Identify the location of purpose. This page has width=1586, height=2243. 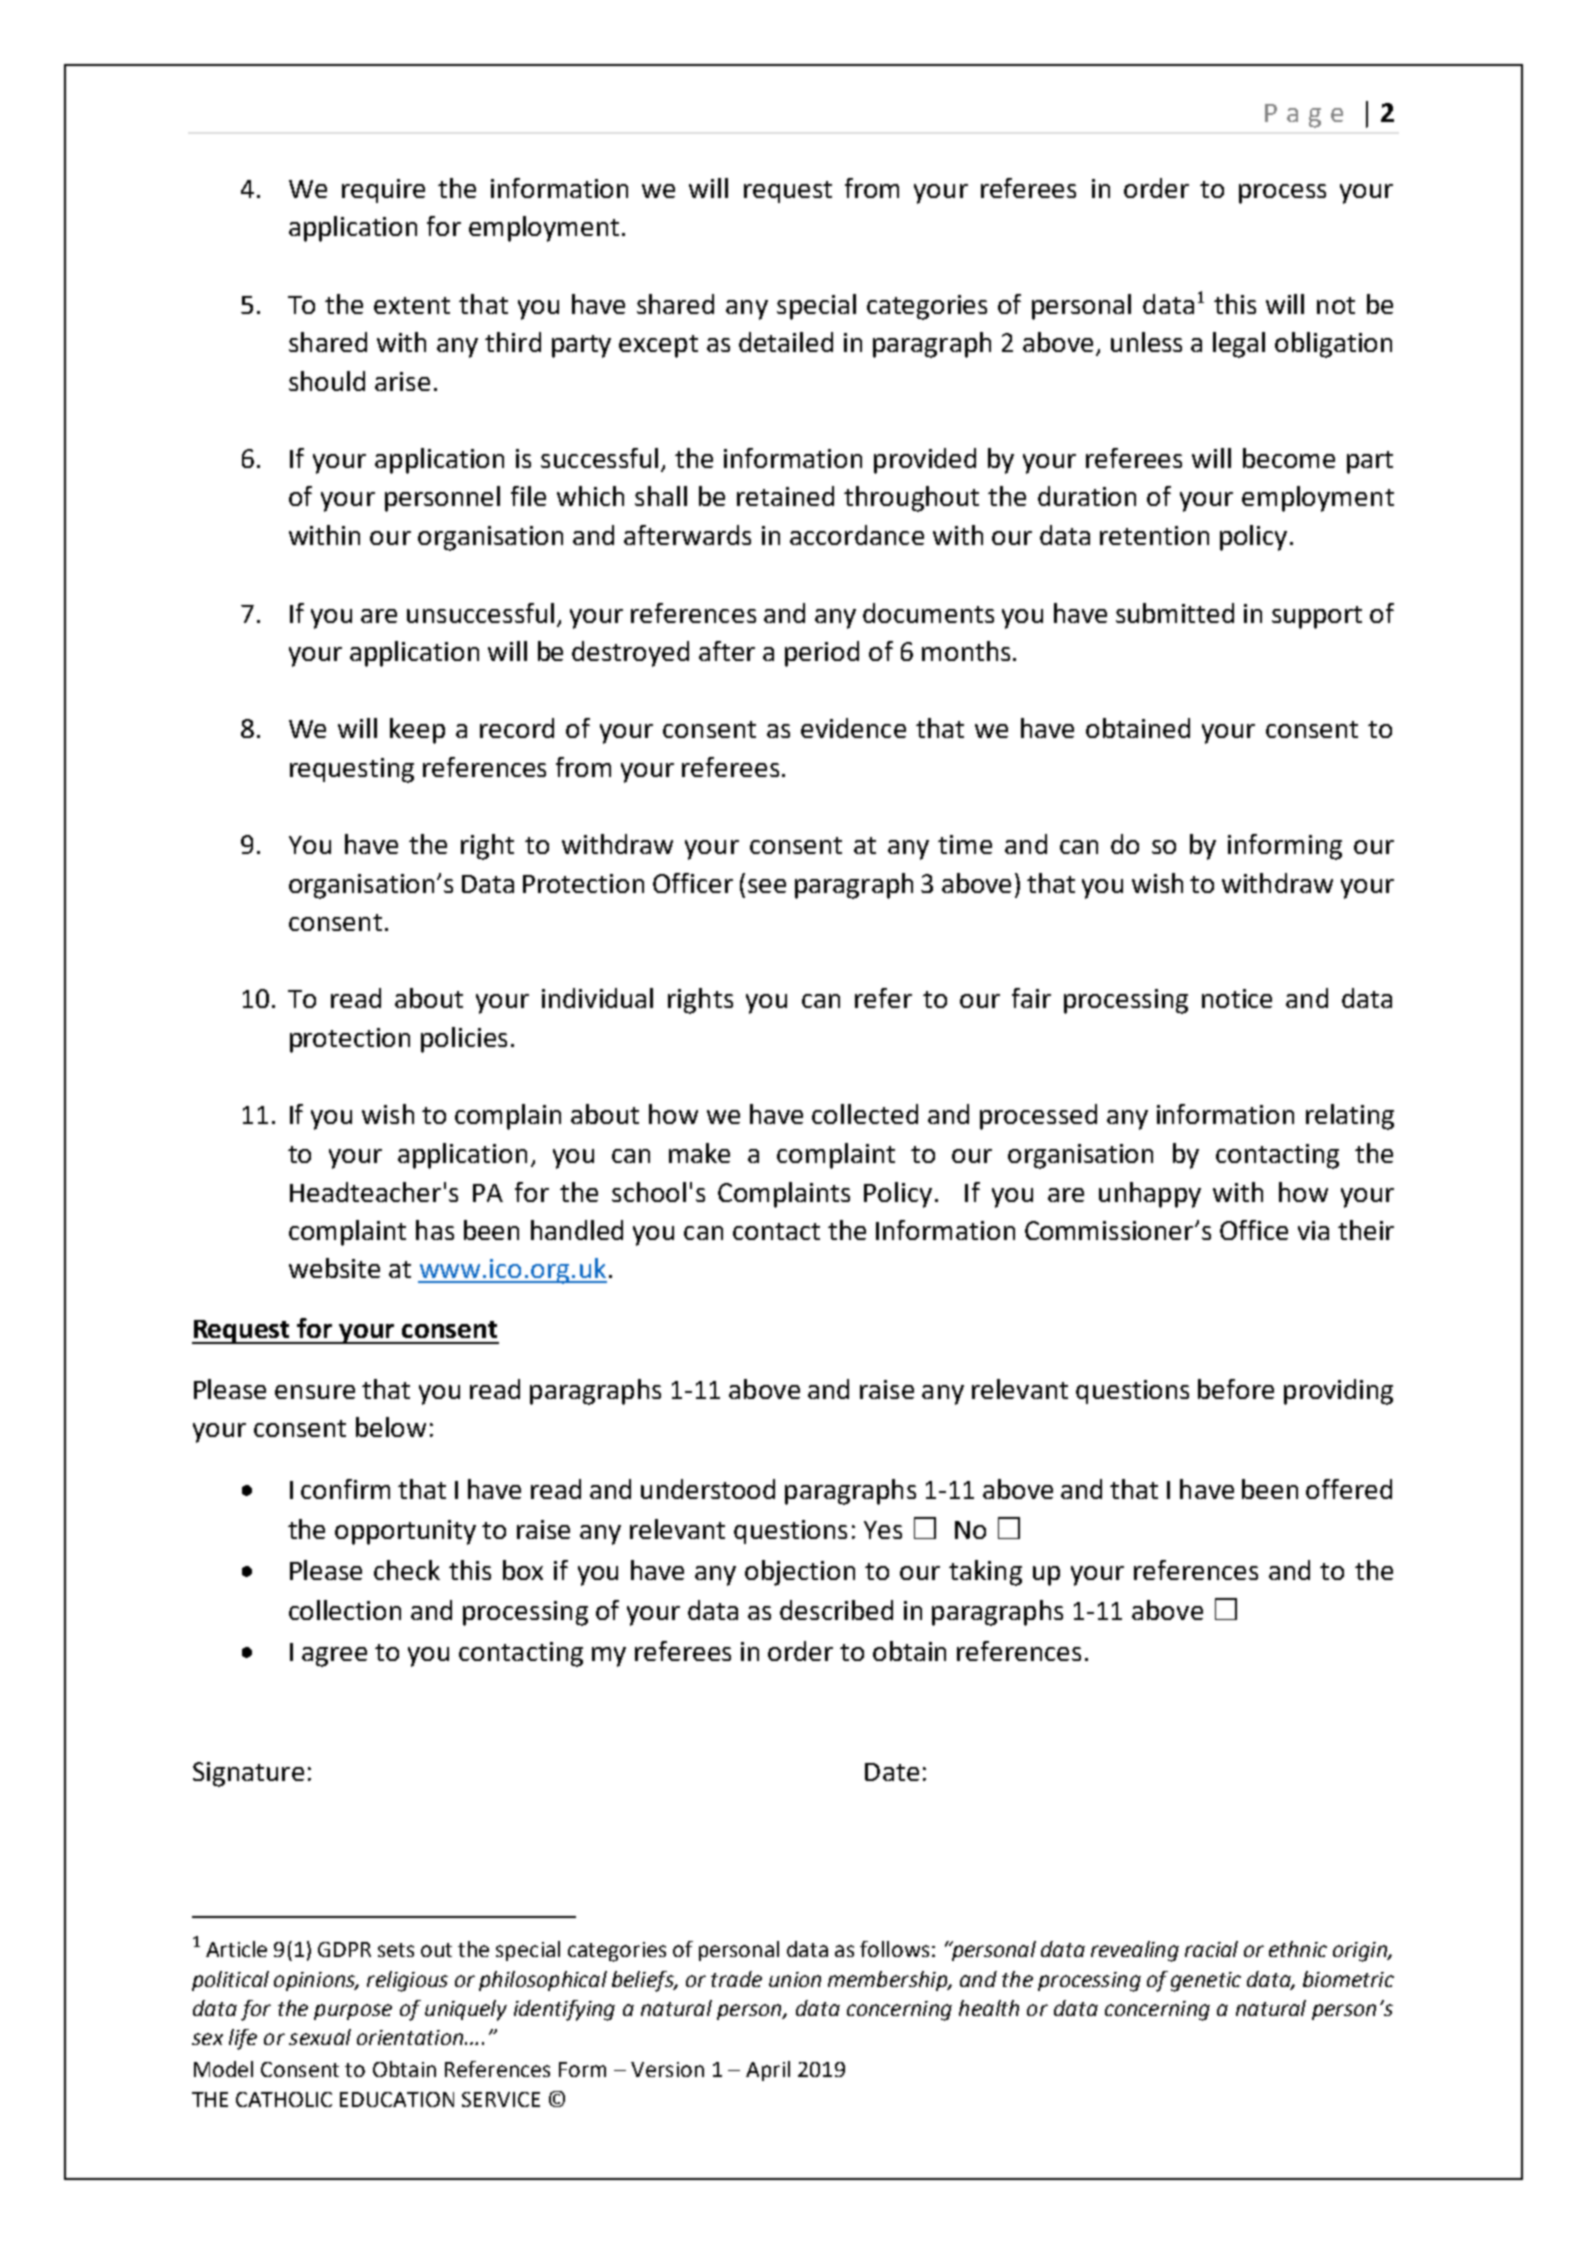
(353, 2012).
